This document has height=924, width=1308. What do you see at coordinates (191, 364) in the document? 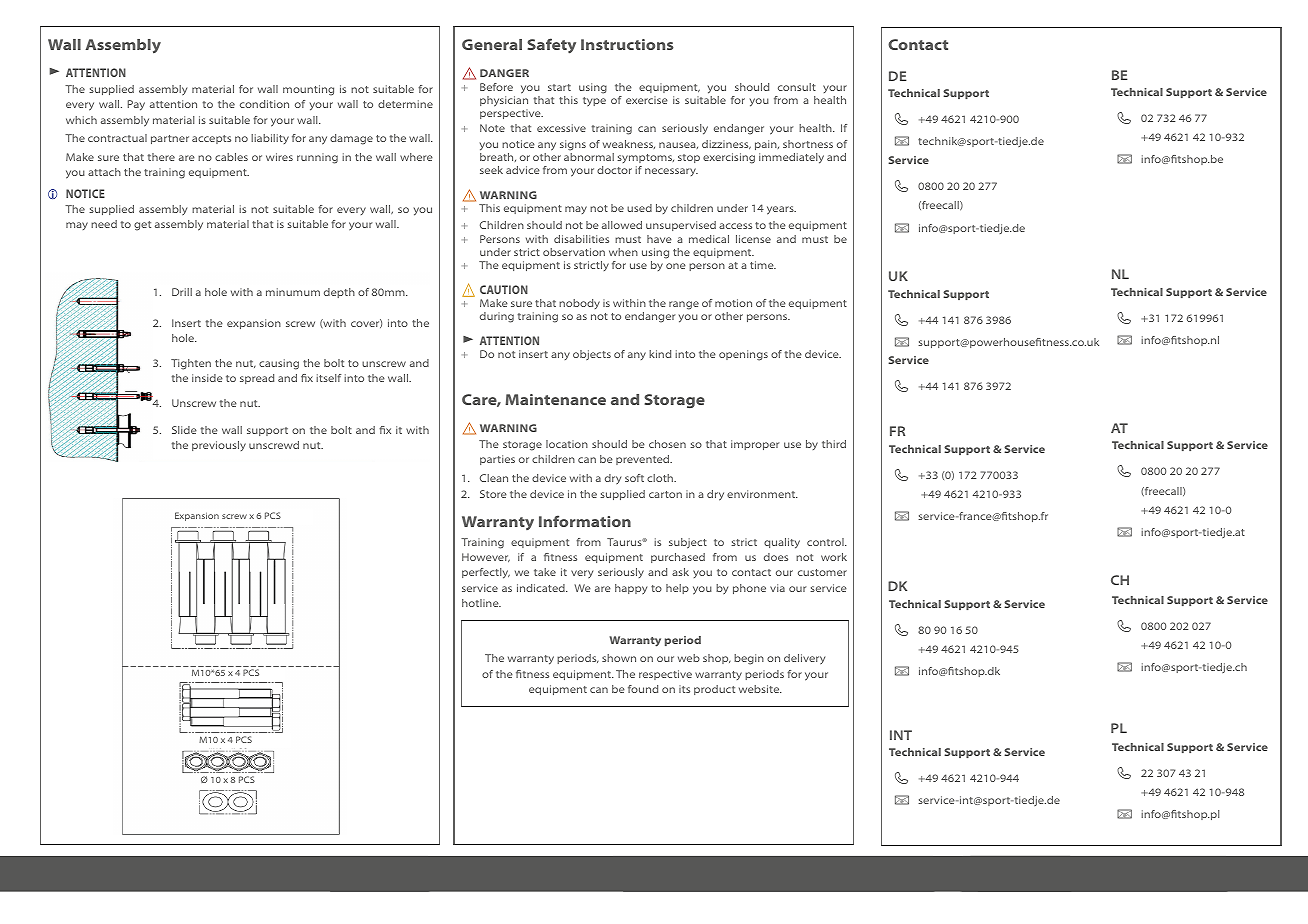
I see `Tighten` at bounding box center [191, 364].
